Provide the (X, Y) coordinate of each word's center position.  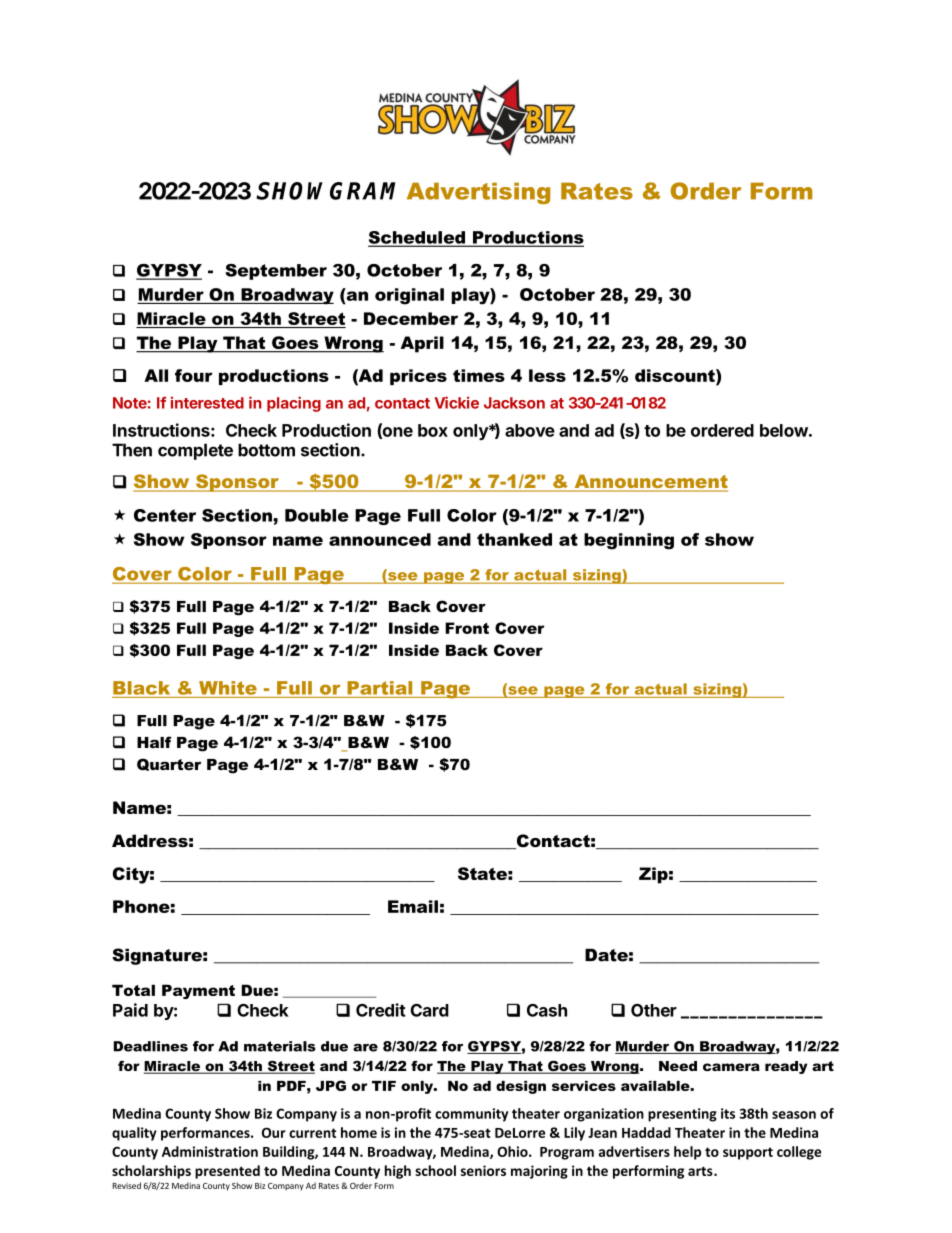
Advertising (478, 193)
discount (676, 375)
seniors (483, 1170)
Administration (210, 1151)
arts (701, 1171)
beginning (629, 541)
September (276, 272)
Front (467, 628)
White (228, 688)
